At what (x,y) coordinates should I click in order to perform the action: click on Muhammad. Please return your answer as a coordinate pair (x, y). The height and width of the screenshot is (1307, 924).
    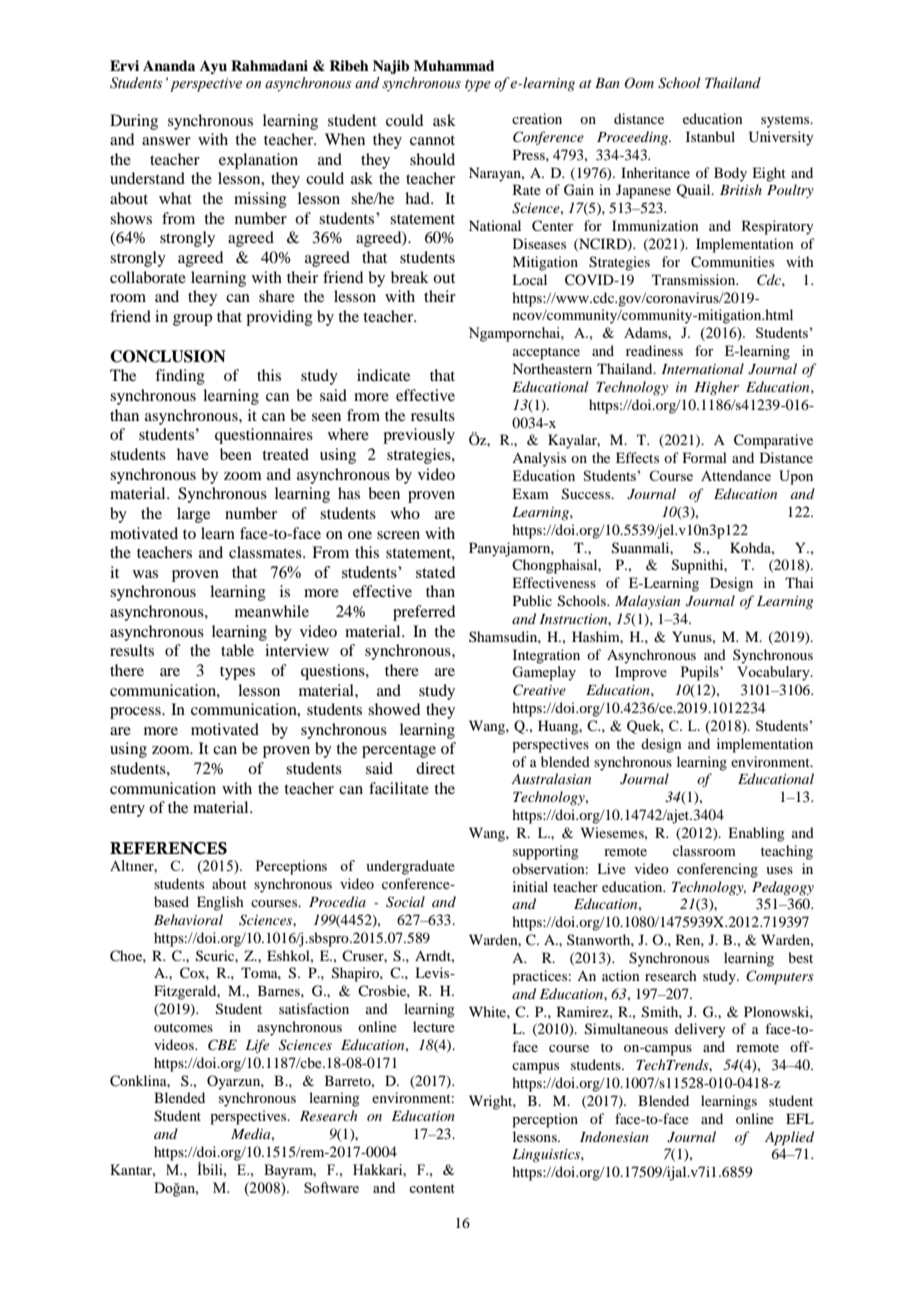
    Looking at the image, I should click on (454, 66).
